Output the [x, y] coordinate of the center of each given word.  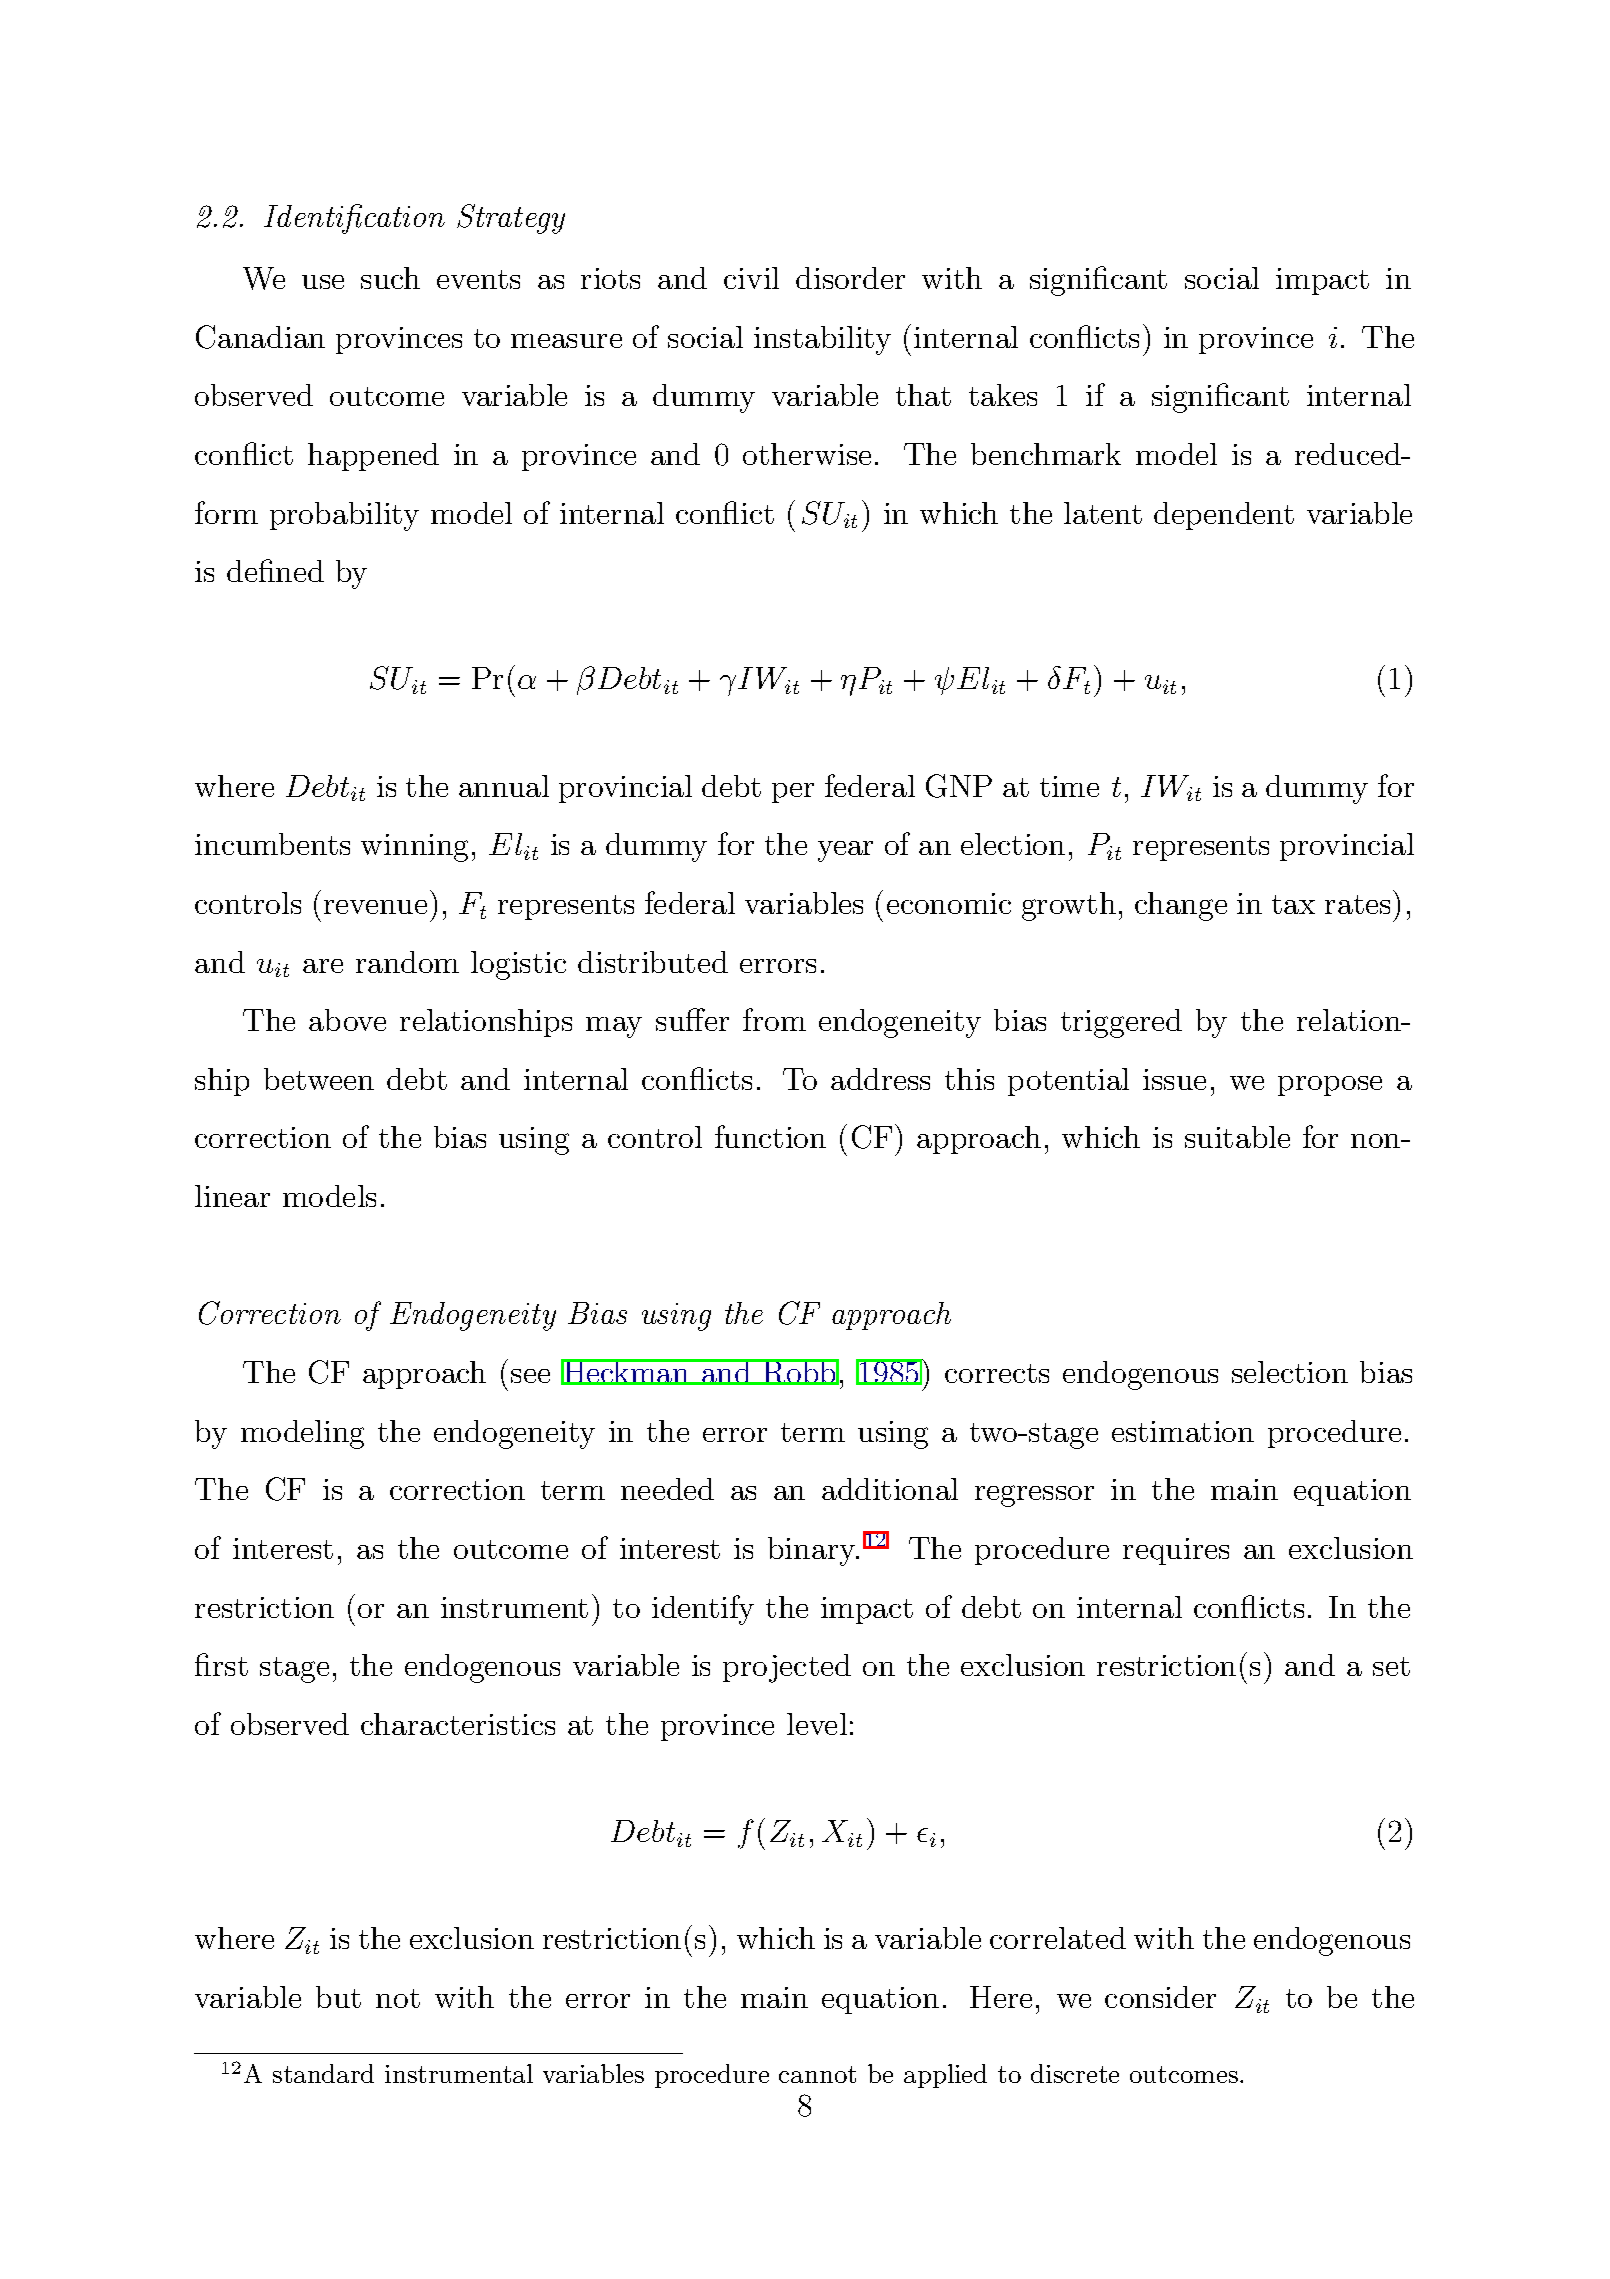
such [390, 278]
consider [1160, 1997]
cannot [817, 2074]
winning [414, 848]
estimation [1183, 1431]
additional [890, 1489]
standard [323, 2073]
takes [1003, 395]
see [530, 1376]
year [845, 851]
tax [1293, 904]
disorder [850, 278]
